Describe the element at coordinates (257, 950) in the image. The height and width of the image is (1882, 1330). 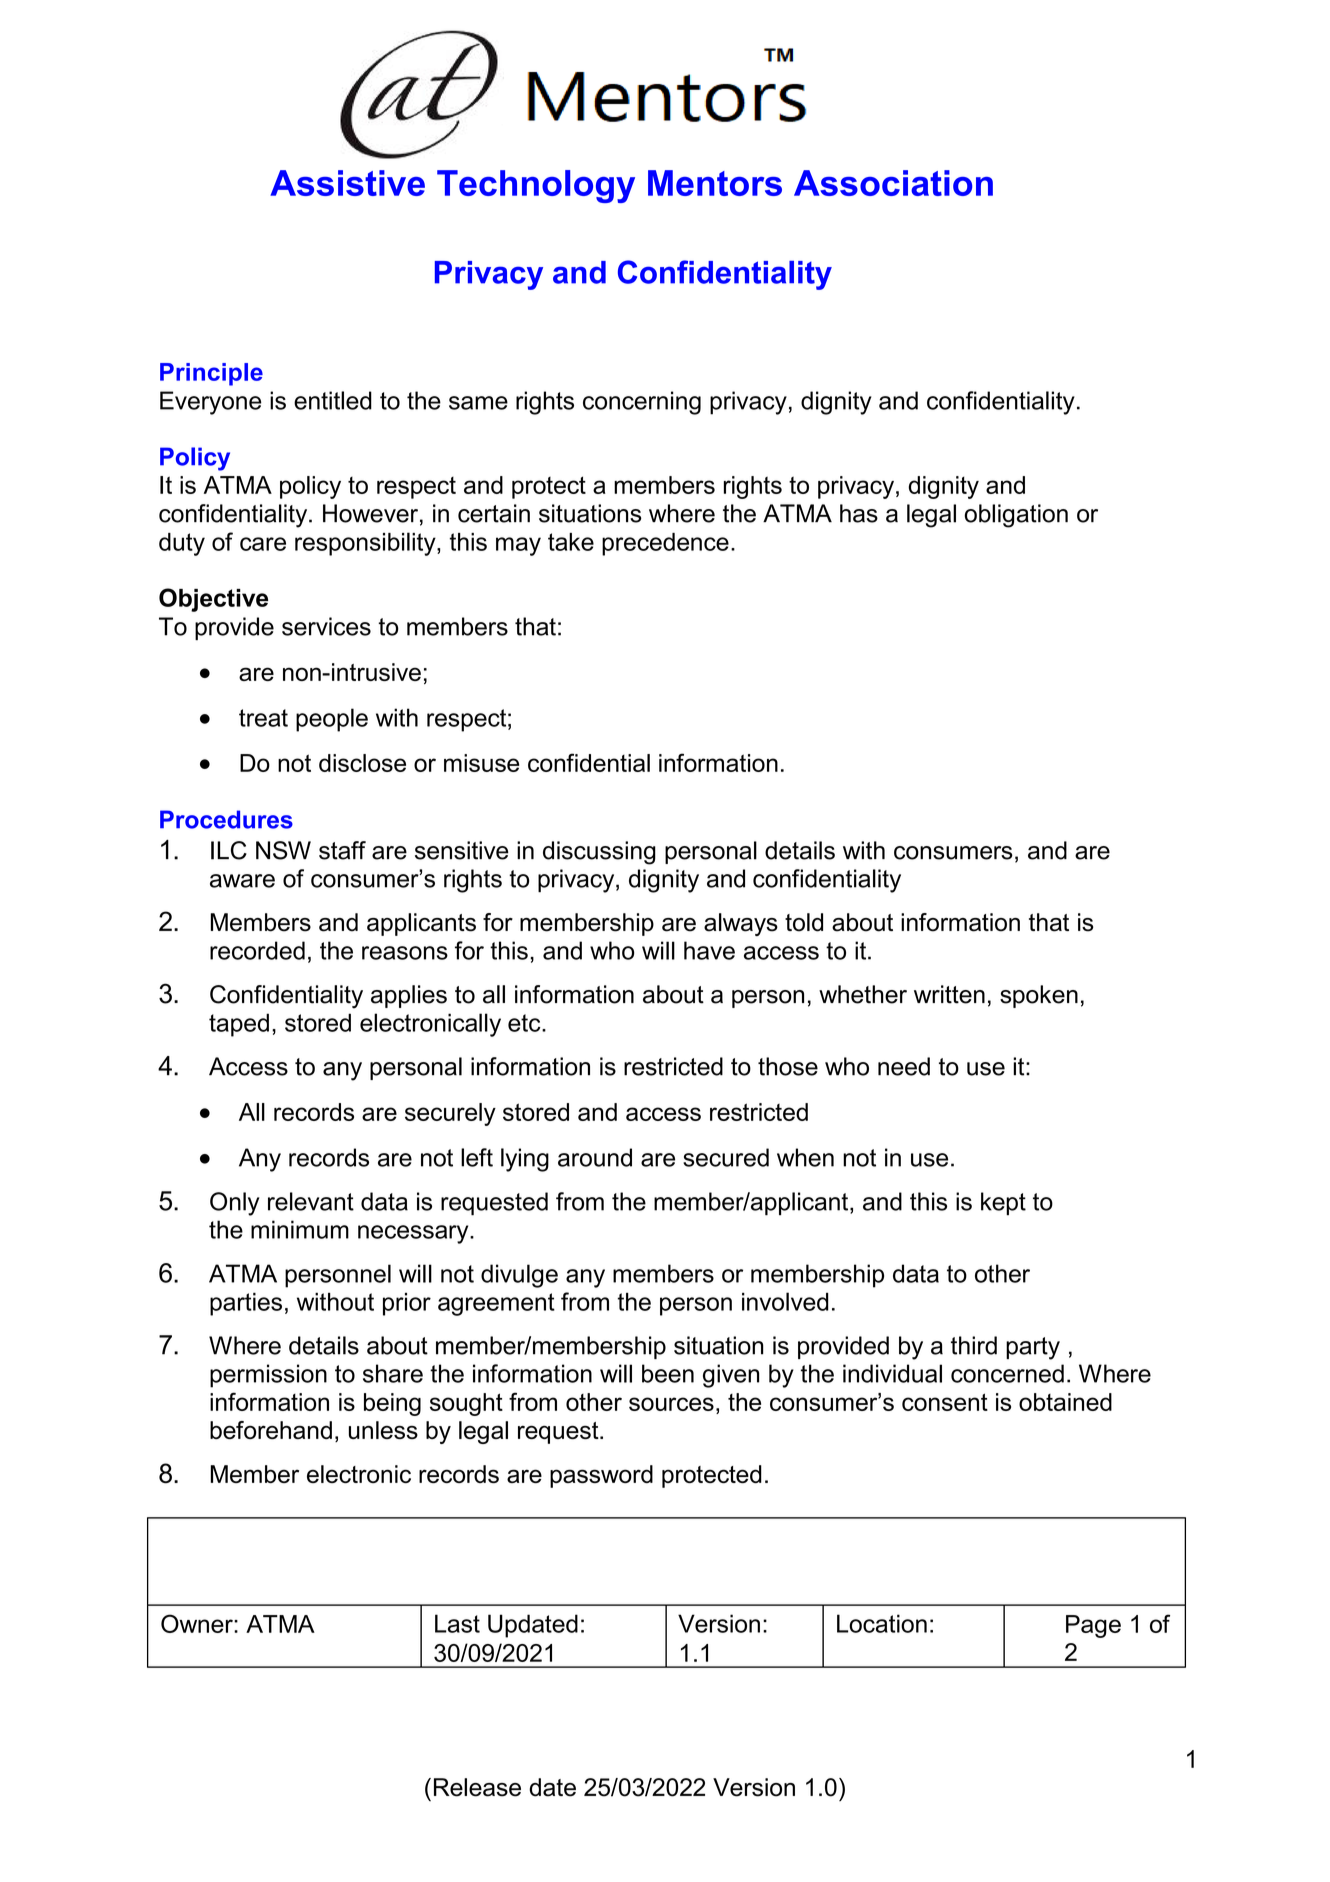
I see `recorded` at that location.
